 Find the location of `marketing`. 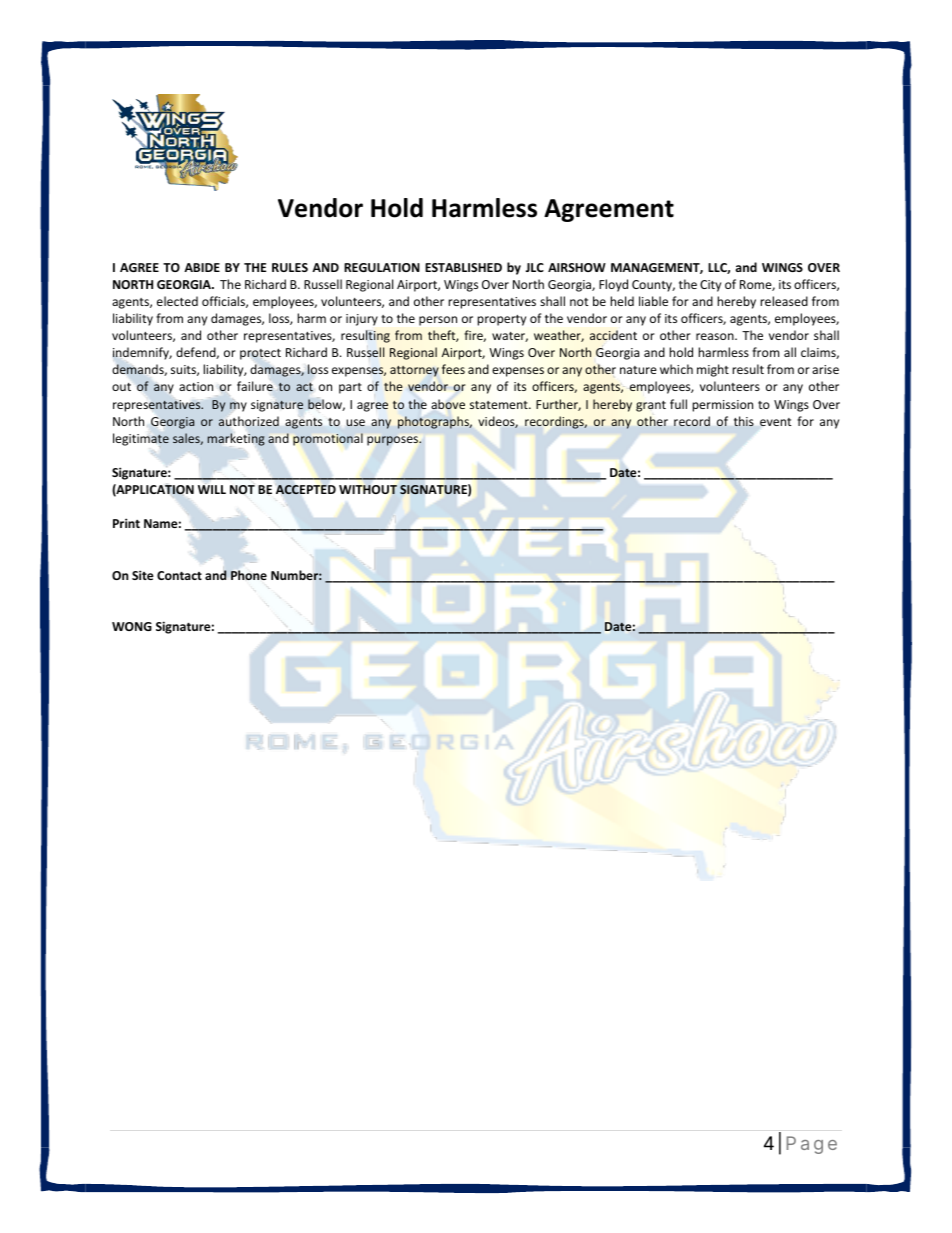

marketing is located at coordinates (236, 439).
